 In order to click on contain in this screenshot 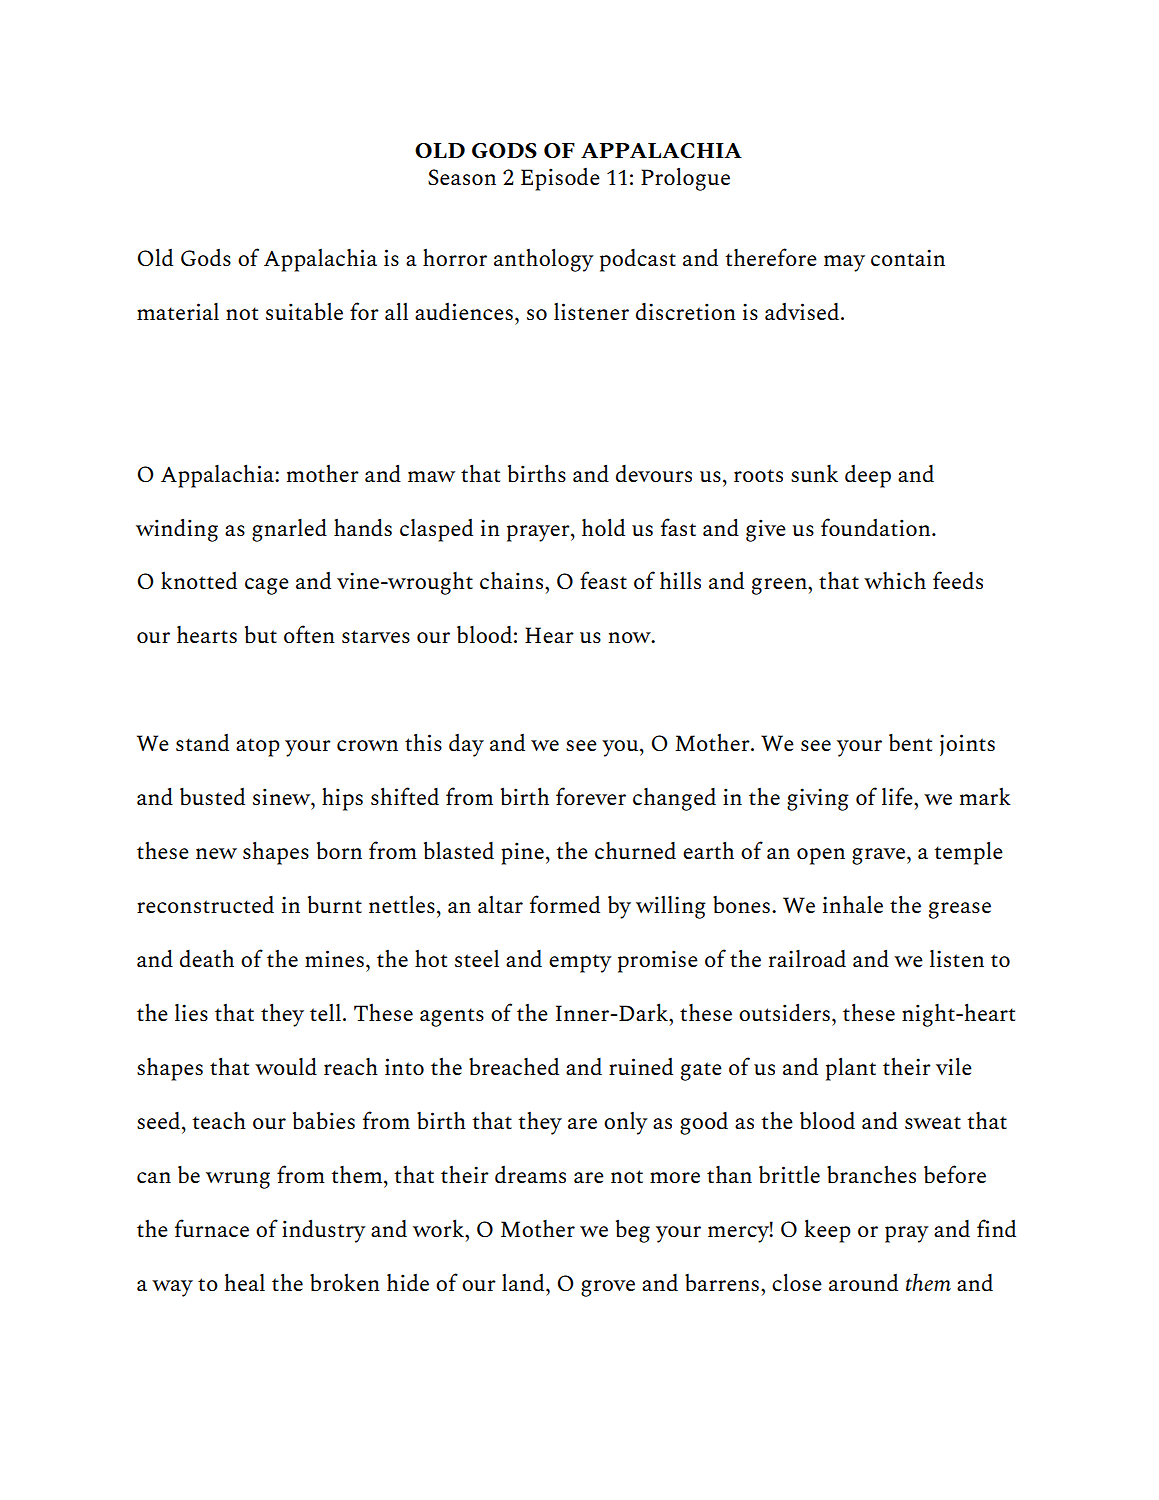, I will do `click(908, 257)`.
